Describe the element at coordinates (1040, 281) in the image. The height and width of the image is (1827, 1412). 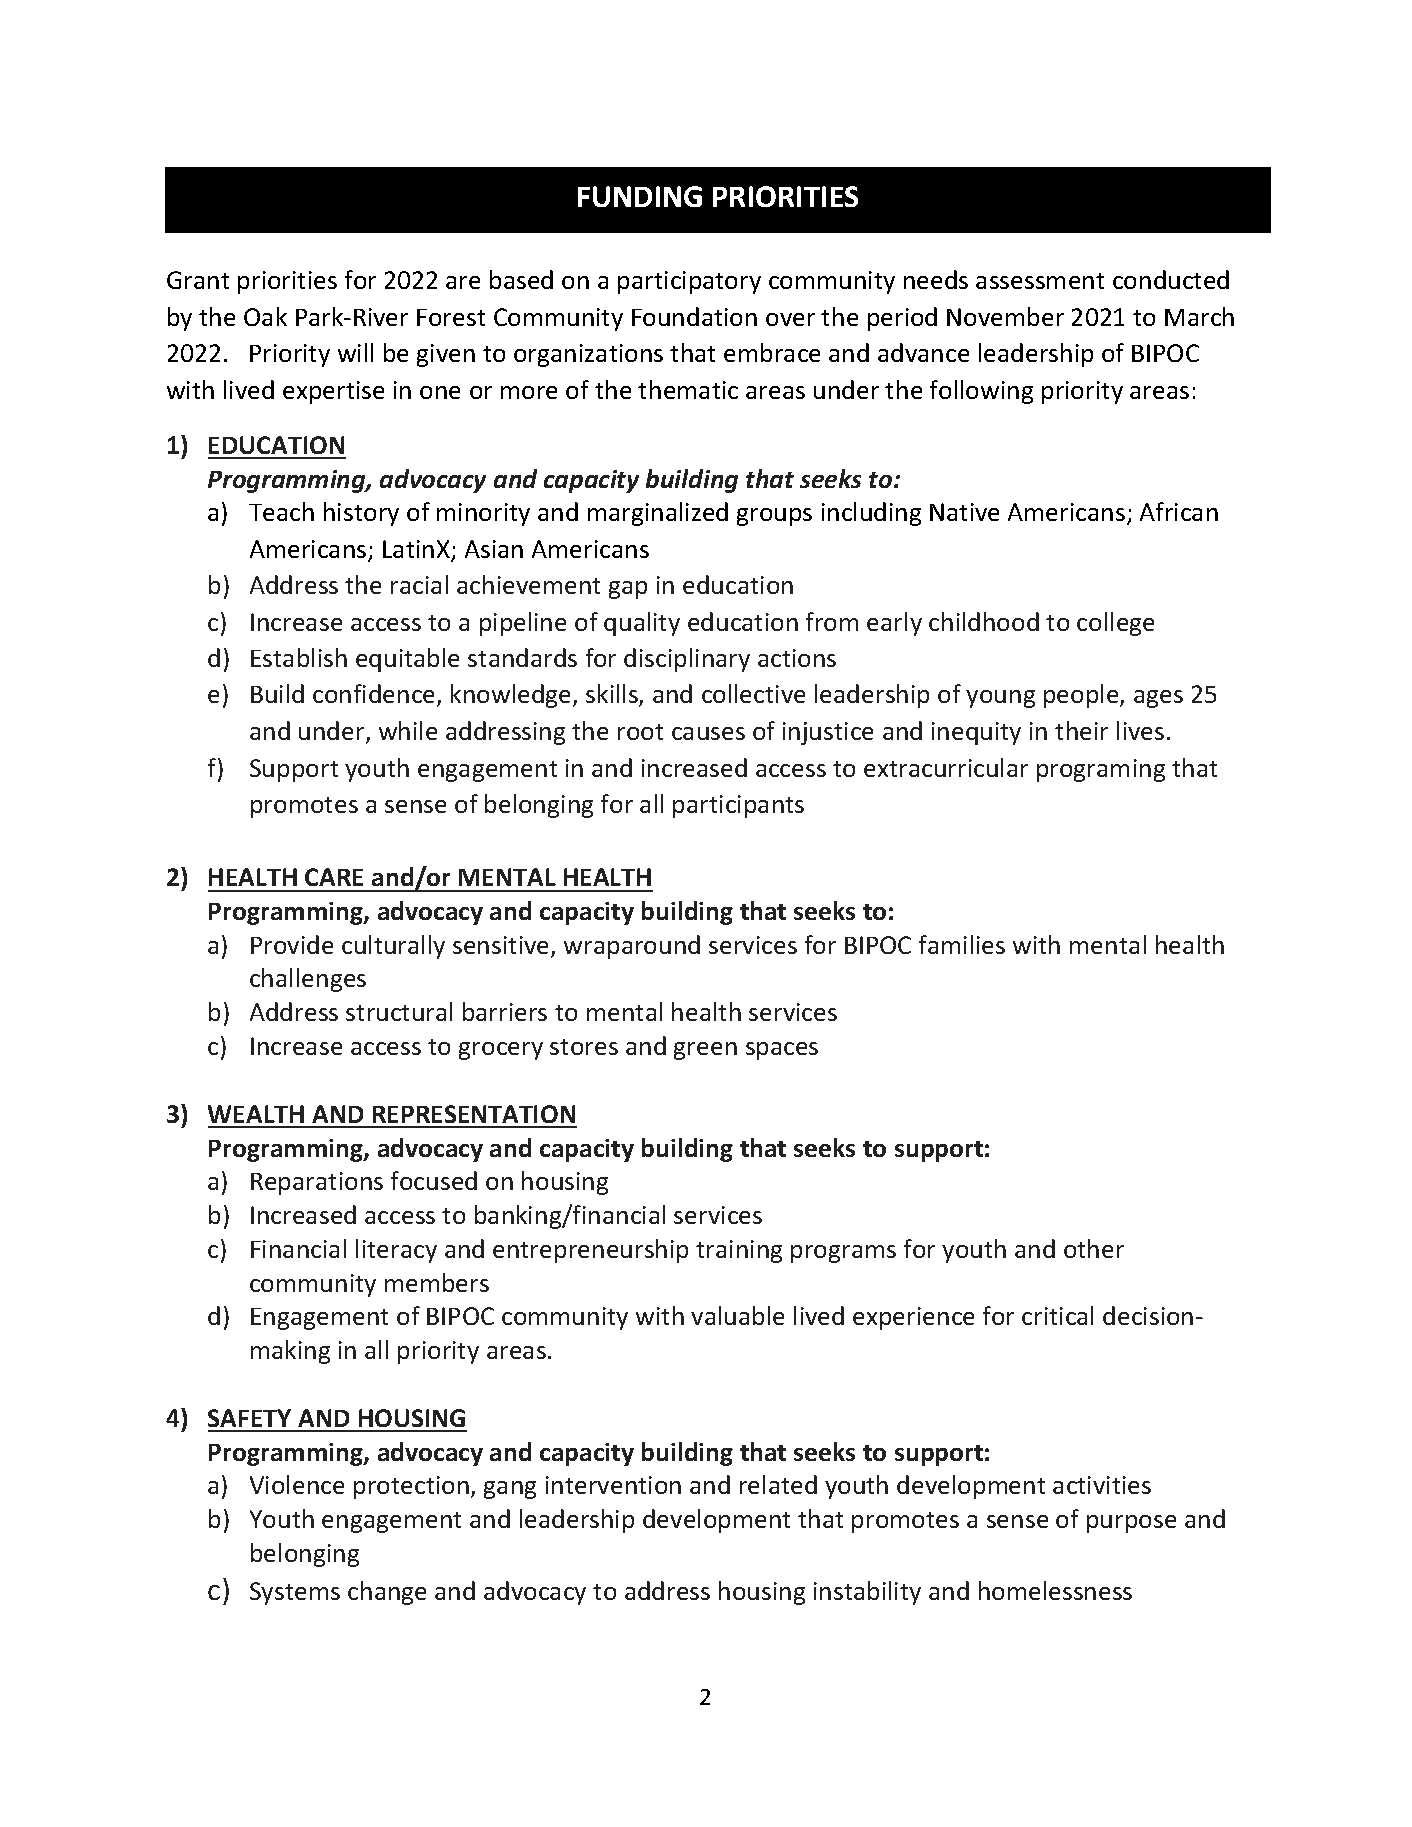
I see `assessment` at that location.
